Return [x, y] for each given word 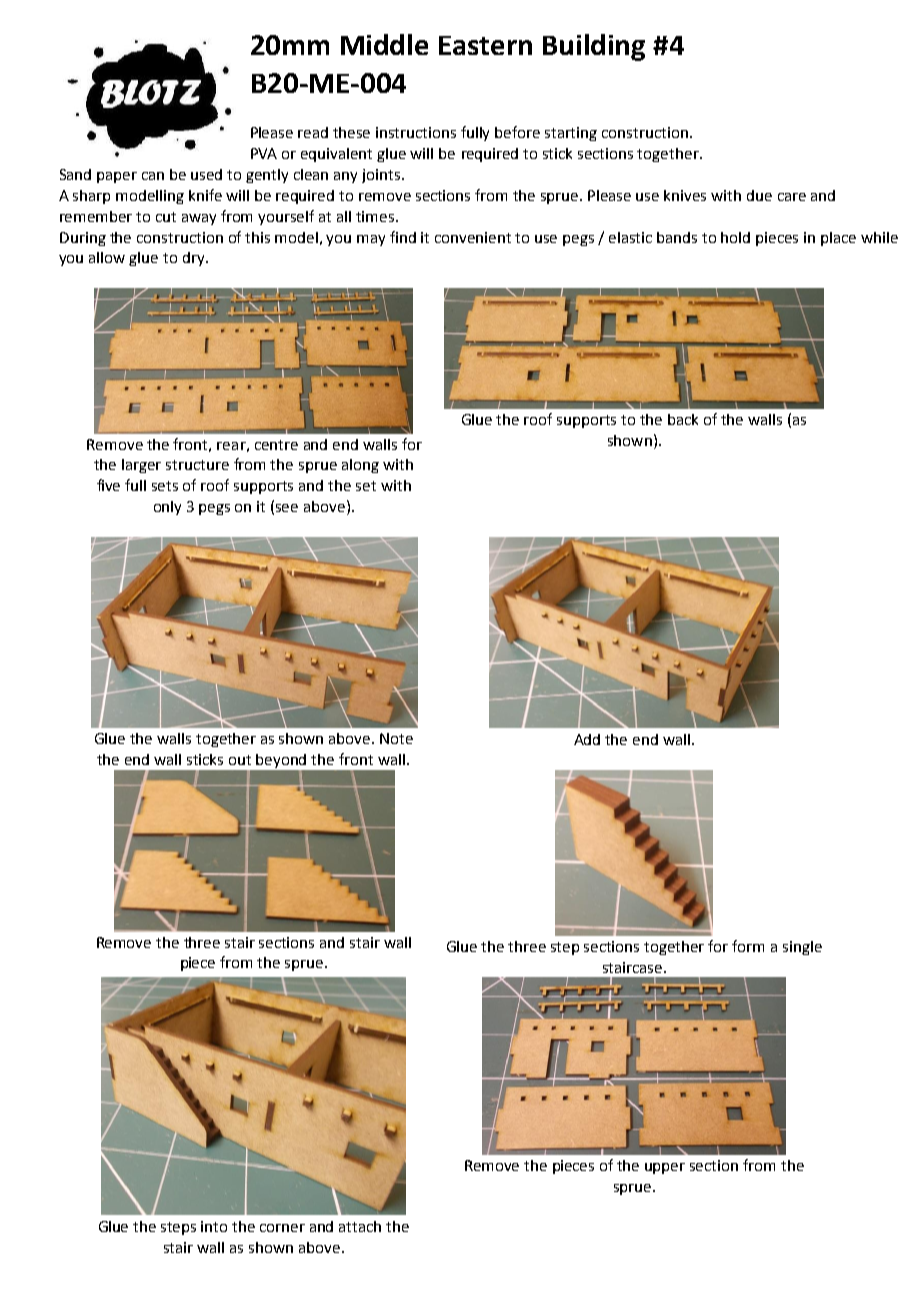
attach [360, 1226]
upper [665, 1168]
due [759, 195]
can [153, 176]
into [214, 1226]
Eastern [485, 45]
